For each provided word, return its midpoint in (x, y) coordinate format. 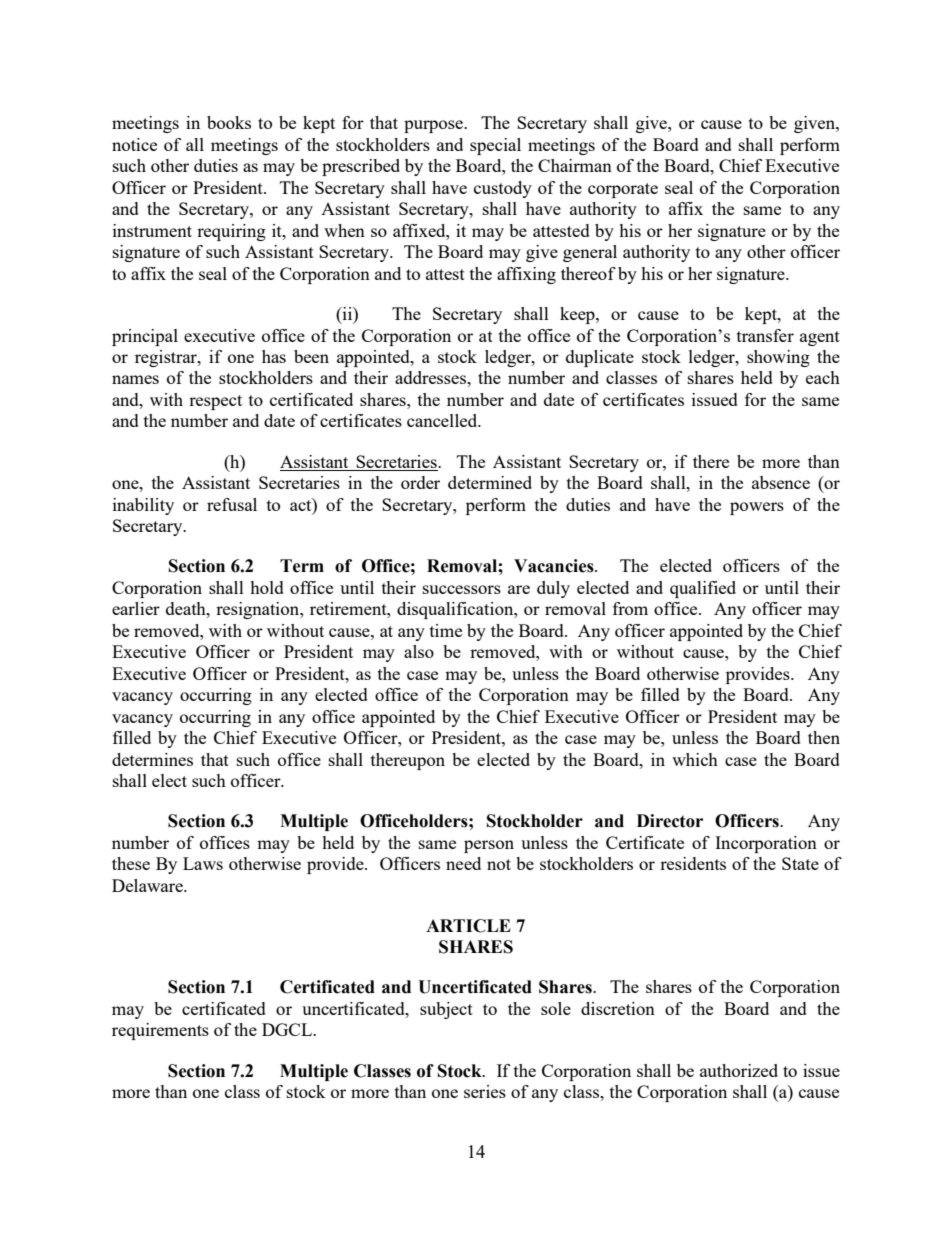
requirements (160, 1031)
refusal (232, 504)
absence (781, 482)
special (495, 146)
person (489, 846)
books (229, 122)
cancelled (443, 420)
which (695, 759)
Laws (203, 863)
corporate (623, 190)
